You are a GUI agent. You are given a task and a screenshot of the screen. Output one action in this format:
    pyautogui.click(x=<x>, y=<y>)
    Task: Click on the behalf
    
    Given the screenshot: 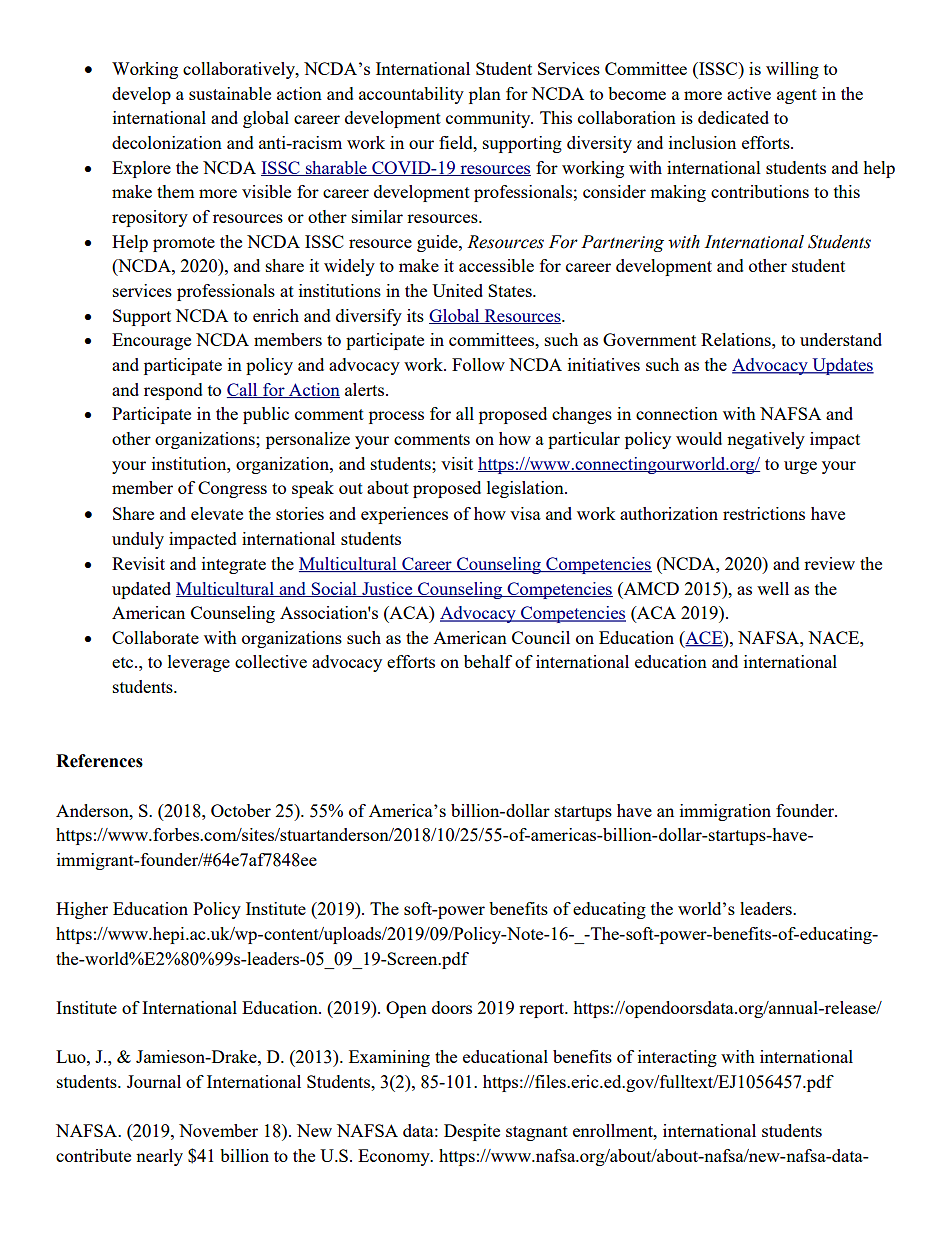 What is the action you would take?
    pyautogui.click(x=488, y=661)
